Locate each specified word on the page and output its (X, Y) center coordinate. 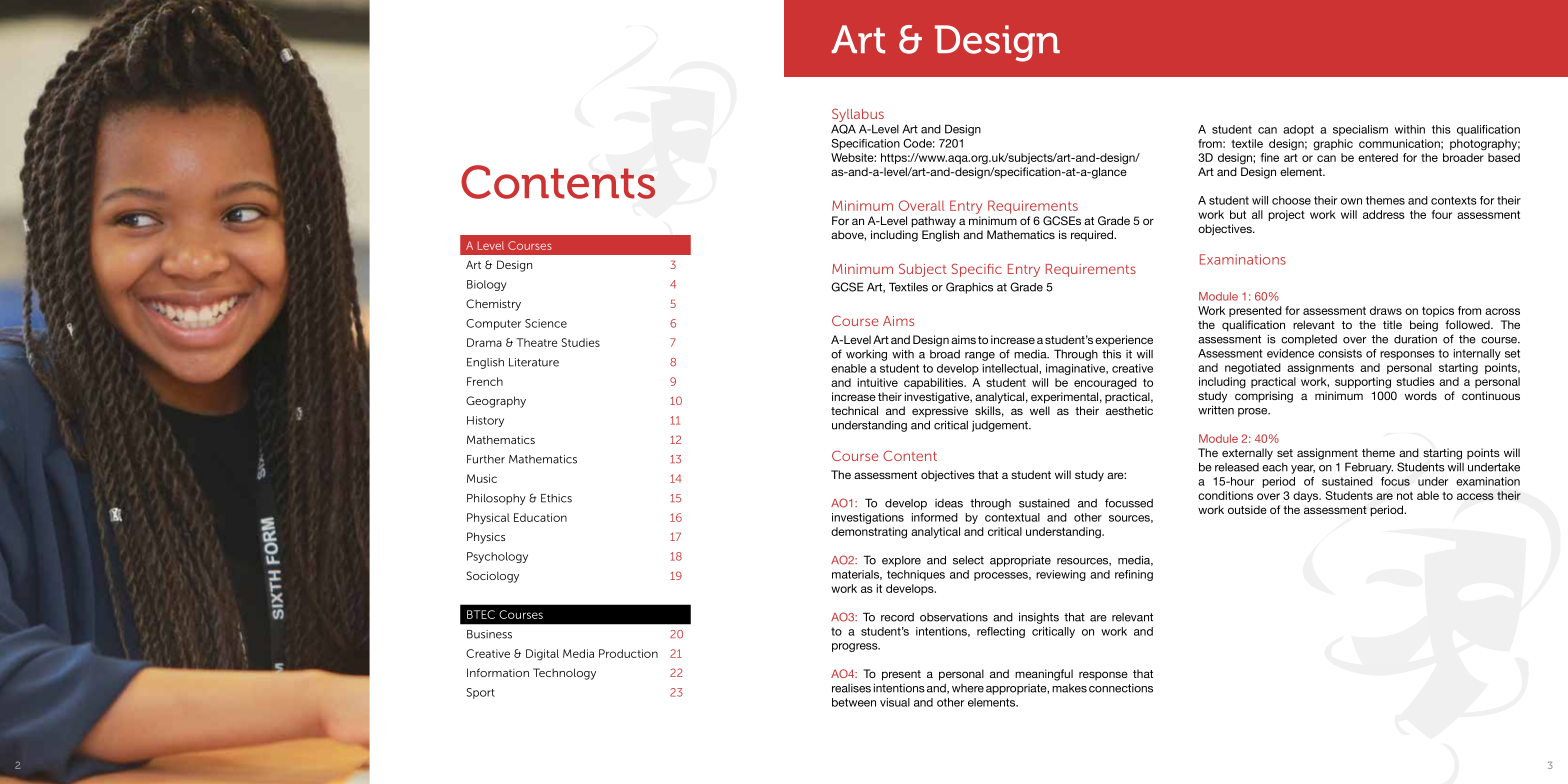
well (1040, 410)
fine (1270, 157)
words (1421, 395)
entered (1378, 157)
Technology (564, 674)
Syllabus (858, 116)
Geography (496, 402)
